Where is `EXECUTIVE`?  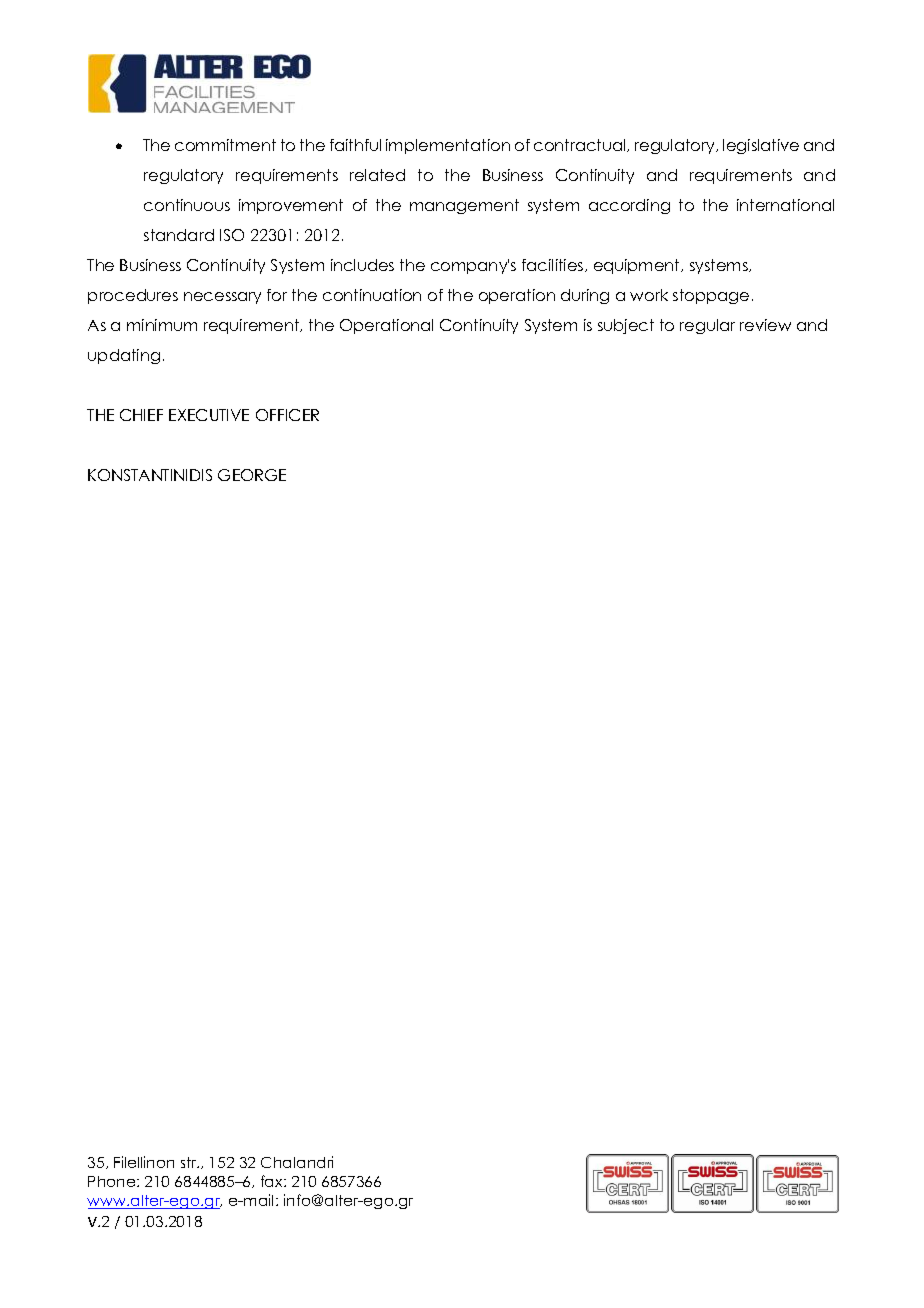
EXECUTIVE is located at coordinates (209, 415).
